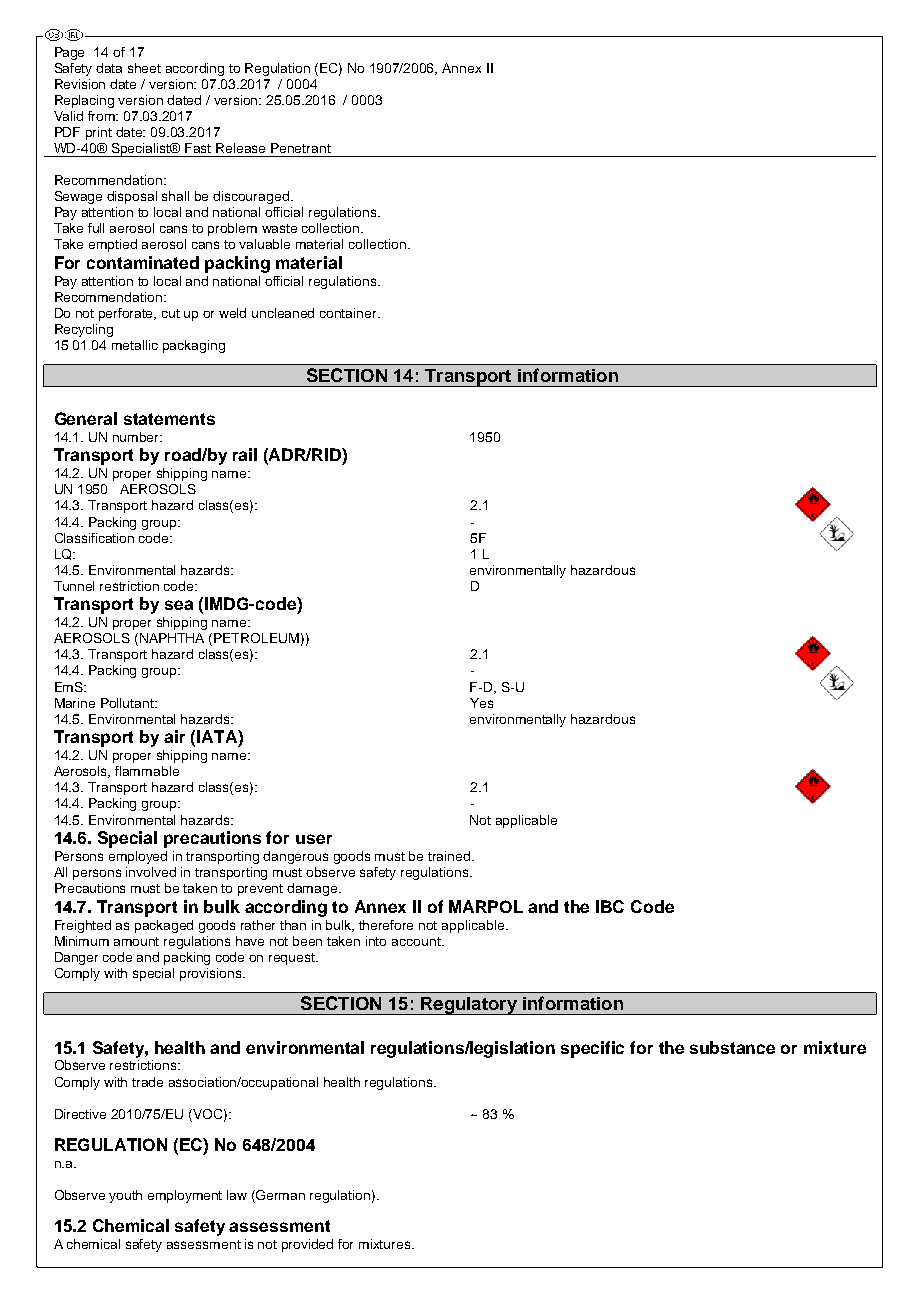 This page has height=1308, width=924. I want to click on Penetrant, so click(301, 148).
